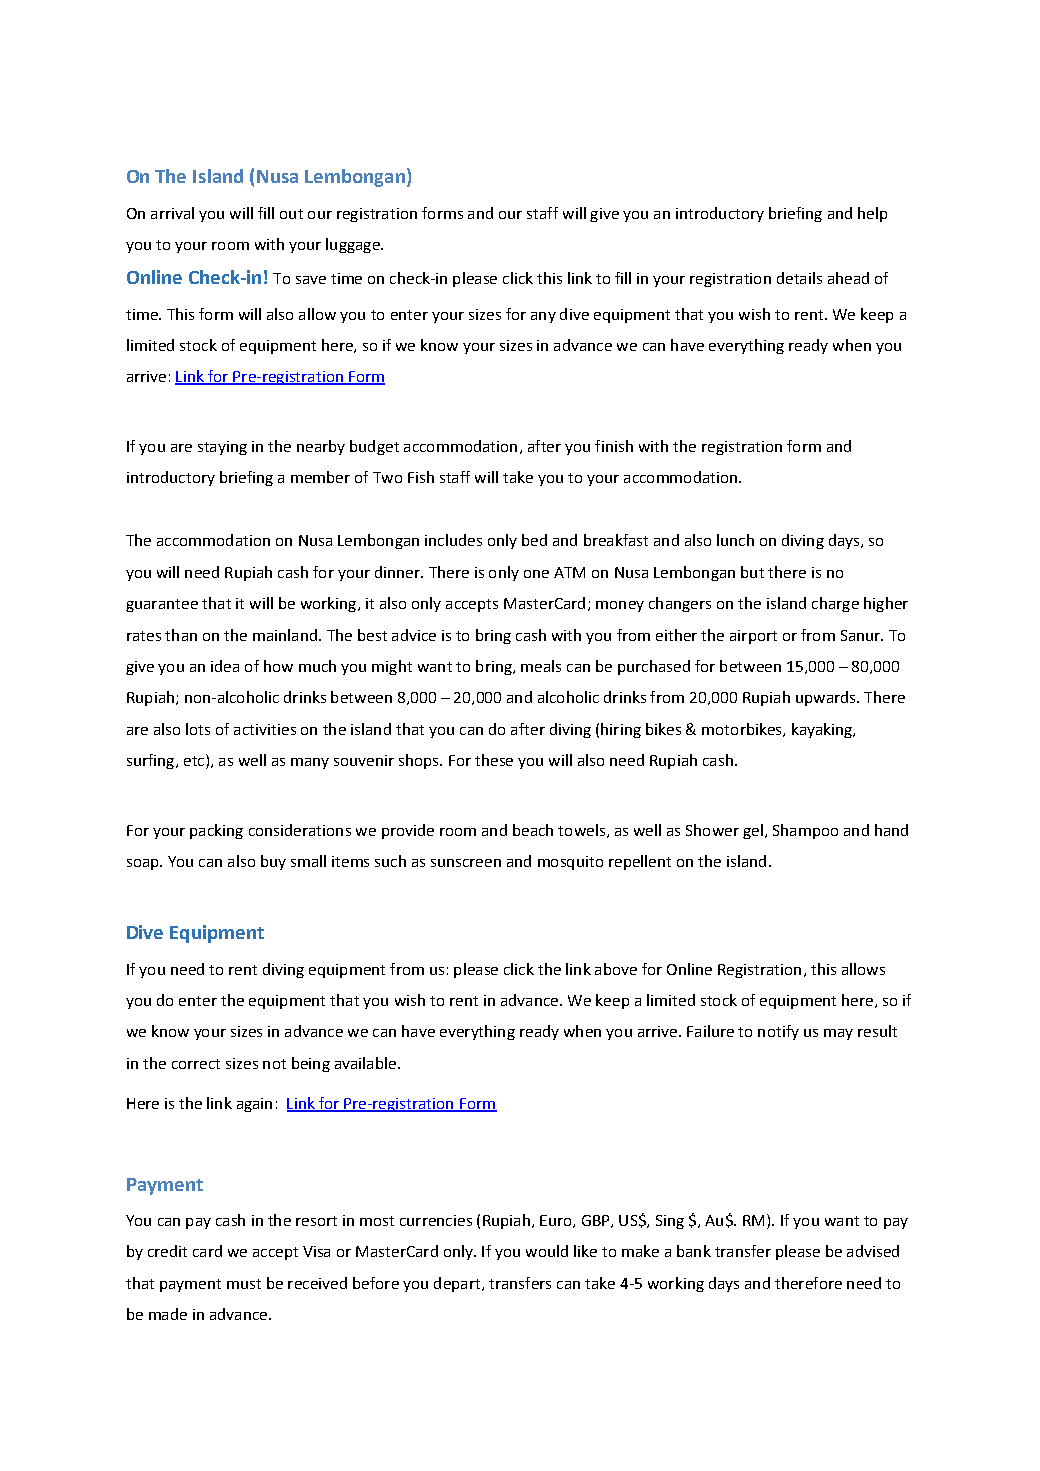 This image has width=1040, height=1471. Describe the element at coordinates (244, 1284) in the image. I see `must` at that location.
